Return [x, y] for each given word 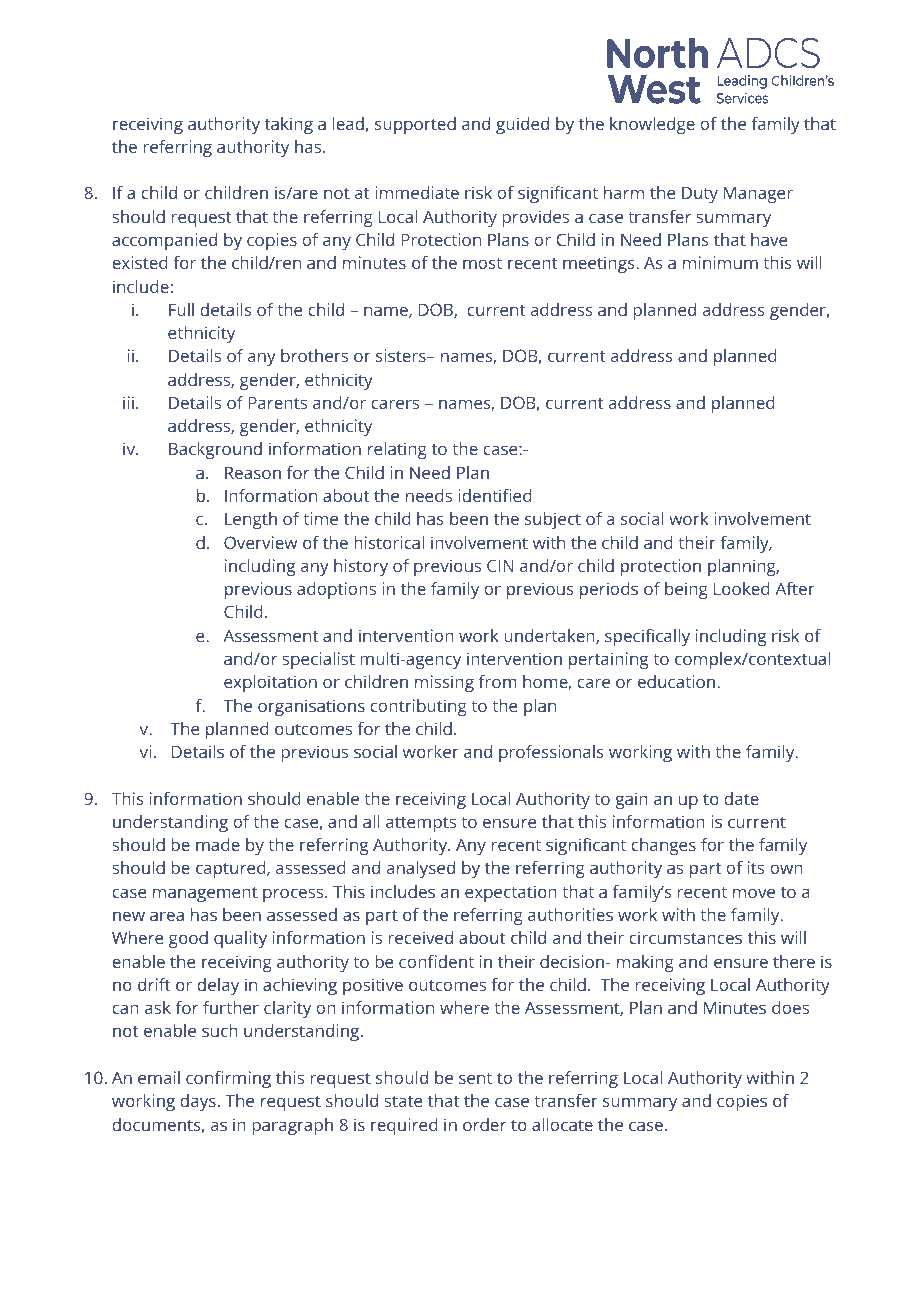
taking [289, 125]
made [218, 844]
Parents [277, 402]
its [756, 867]
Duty [700, 194]
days [198, 1102]
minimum [720, 262]
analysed [421, 869]
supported [415, 125]
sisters [402, 355]
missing [444, 683]
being [686, 590]
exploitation [270, 683]
